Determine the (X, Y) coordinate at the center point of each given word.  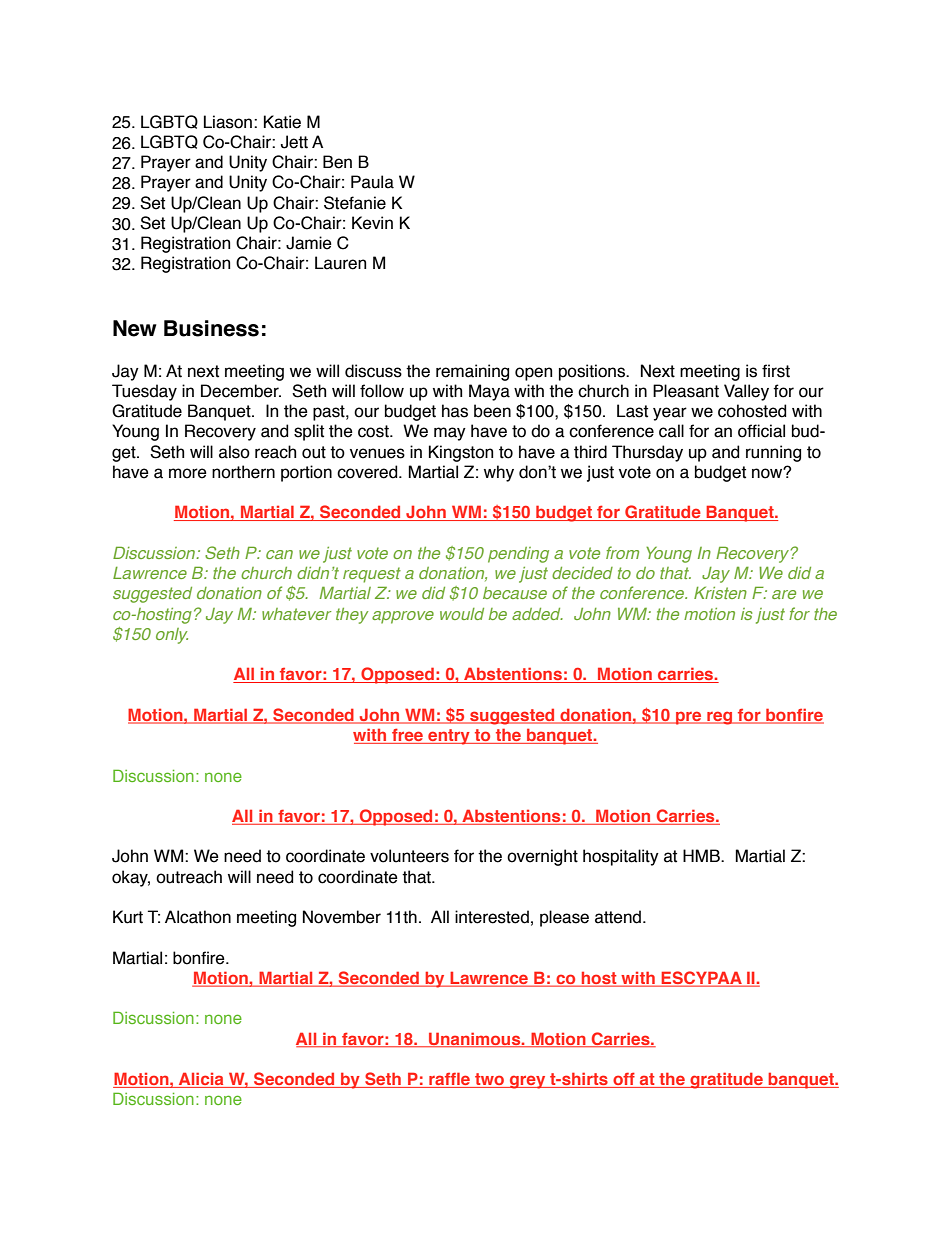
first (776, 371)
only (172, 636)
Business (211, 328)
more (188, 473)
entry (449, 737)
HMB (702, 855)
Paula (372, 182)
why (499, 473)
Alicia (201, 1080)
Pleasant (686, 391)
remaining (472, 372)
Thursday (647, 453)
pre (689, 718)
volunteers (409, 856)
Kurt (128, 917)
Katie (282, 122)
